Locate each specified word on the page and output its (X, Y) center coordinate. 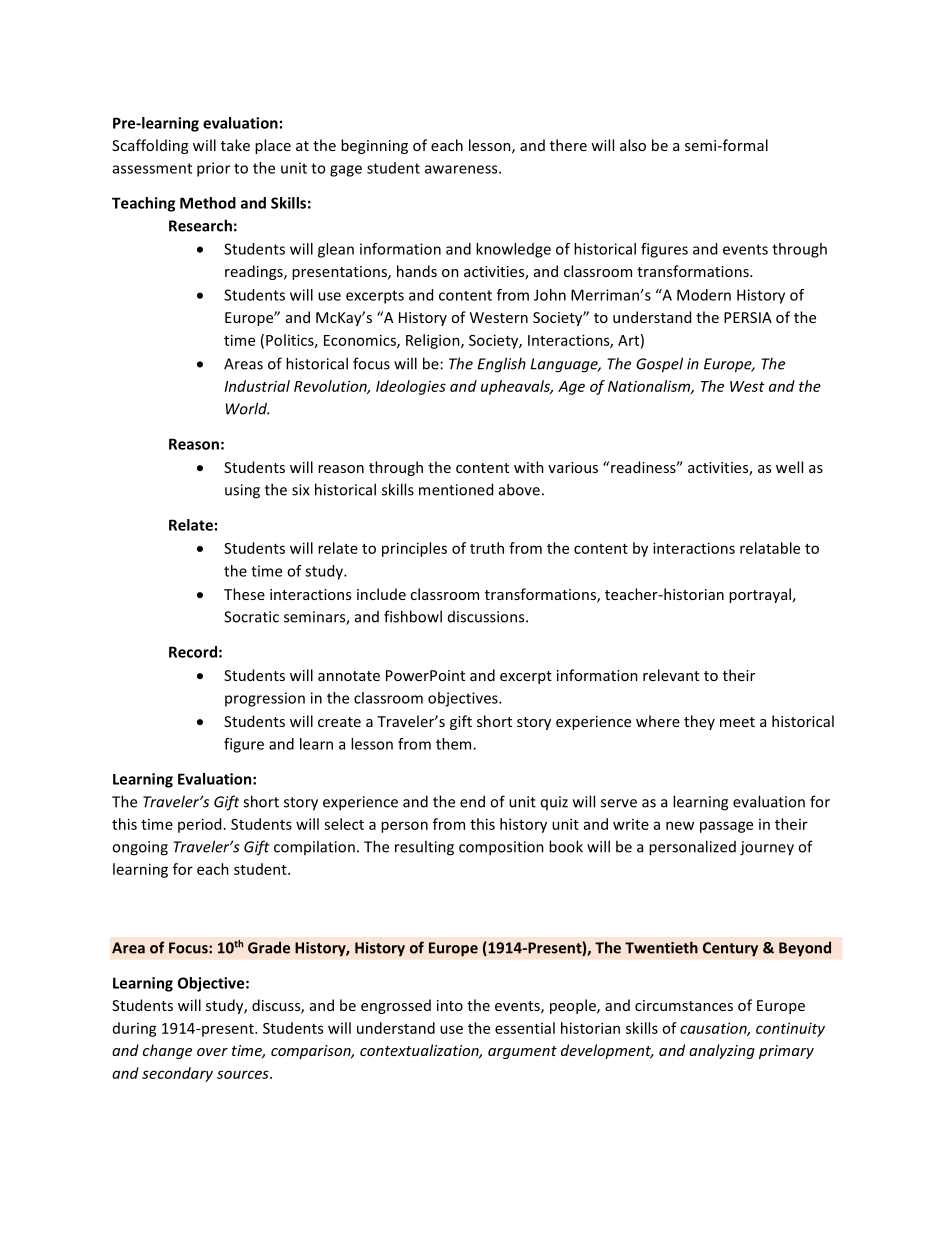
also (633, 145)
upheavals (517, 387)
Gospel (659, 365)
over (212, 1052)
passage (726, 827)
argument (522, 1052)
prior (213, 169)
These (244, 594)
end (472, 801)
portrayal (760, 595)
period (199, 825)
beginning (374, 146)
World (247, 408)
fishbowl (413, 616)
